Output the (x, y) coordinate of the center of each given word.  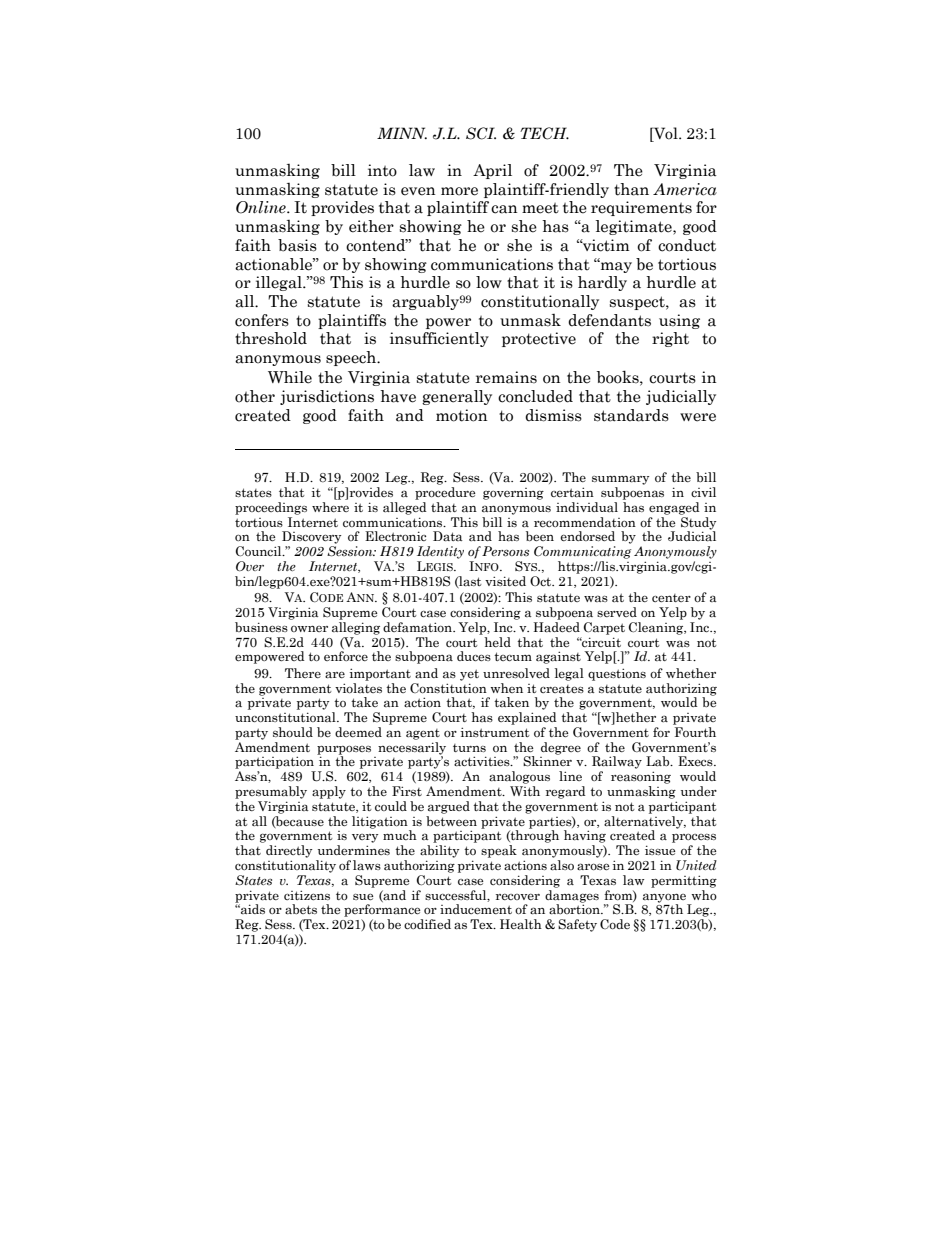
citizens (307, 895)
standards (631, 415)
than (631, 189)
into (382, 170)
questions (617, 674)
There (303, 673)
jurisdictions (327, 397)
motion (462, 415)
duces (474, 656)
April (492, 171)
